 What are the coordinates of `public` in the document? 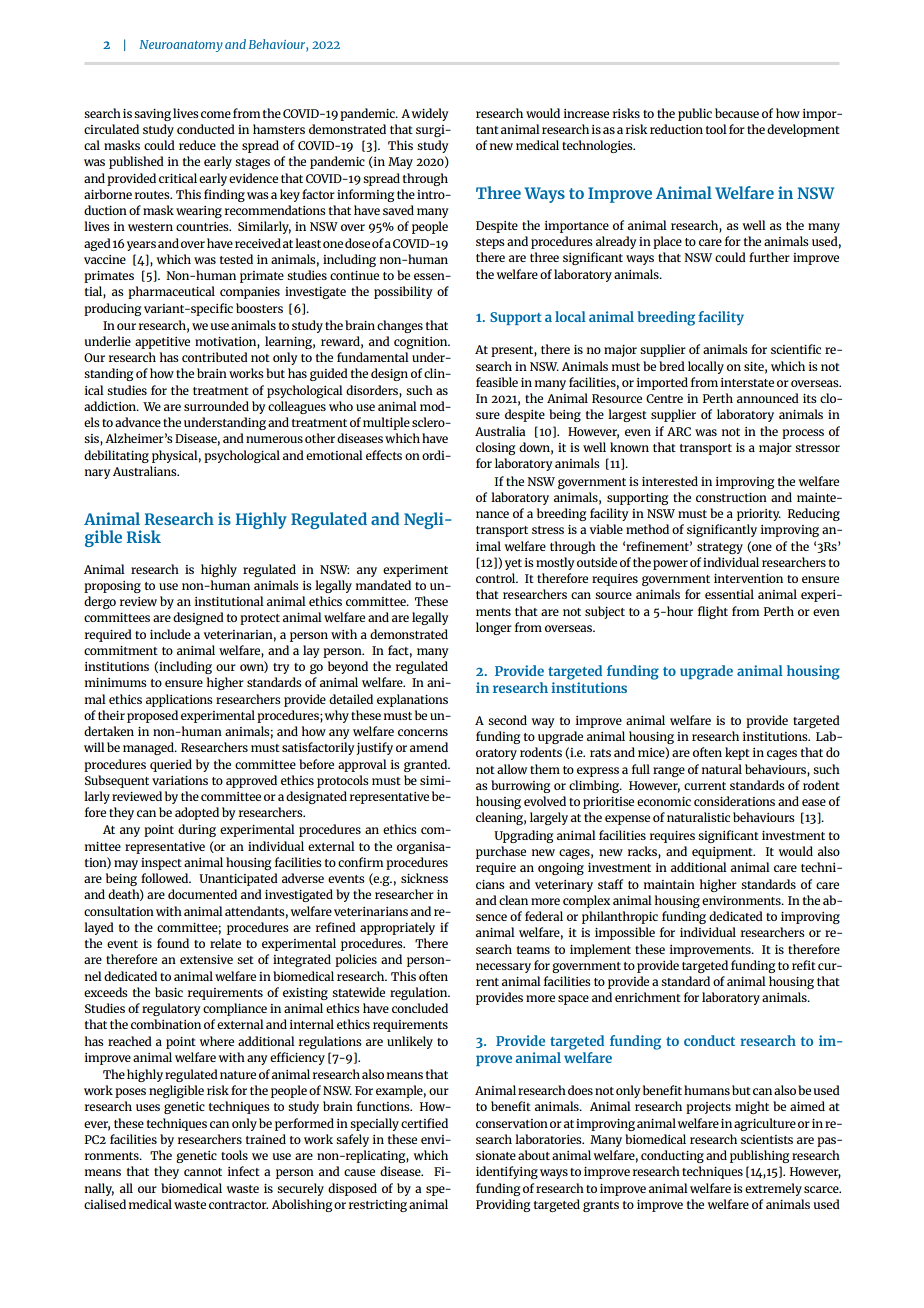 It's located at (695, 114).
